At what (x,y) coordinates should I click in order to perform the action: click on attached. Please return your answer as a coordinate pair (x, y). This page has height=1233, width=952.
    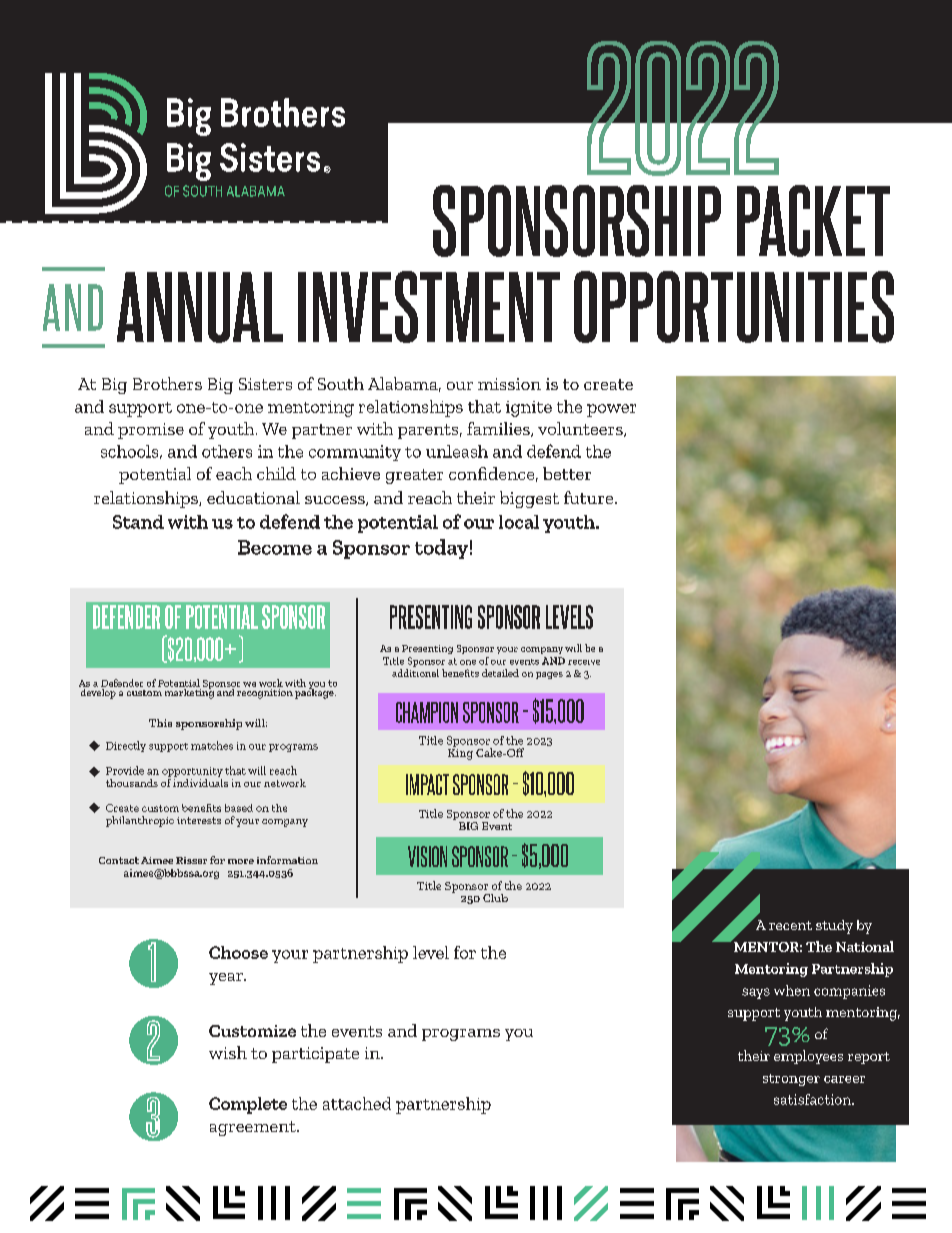
    Looking at the image, I should click on (357, 1103).
